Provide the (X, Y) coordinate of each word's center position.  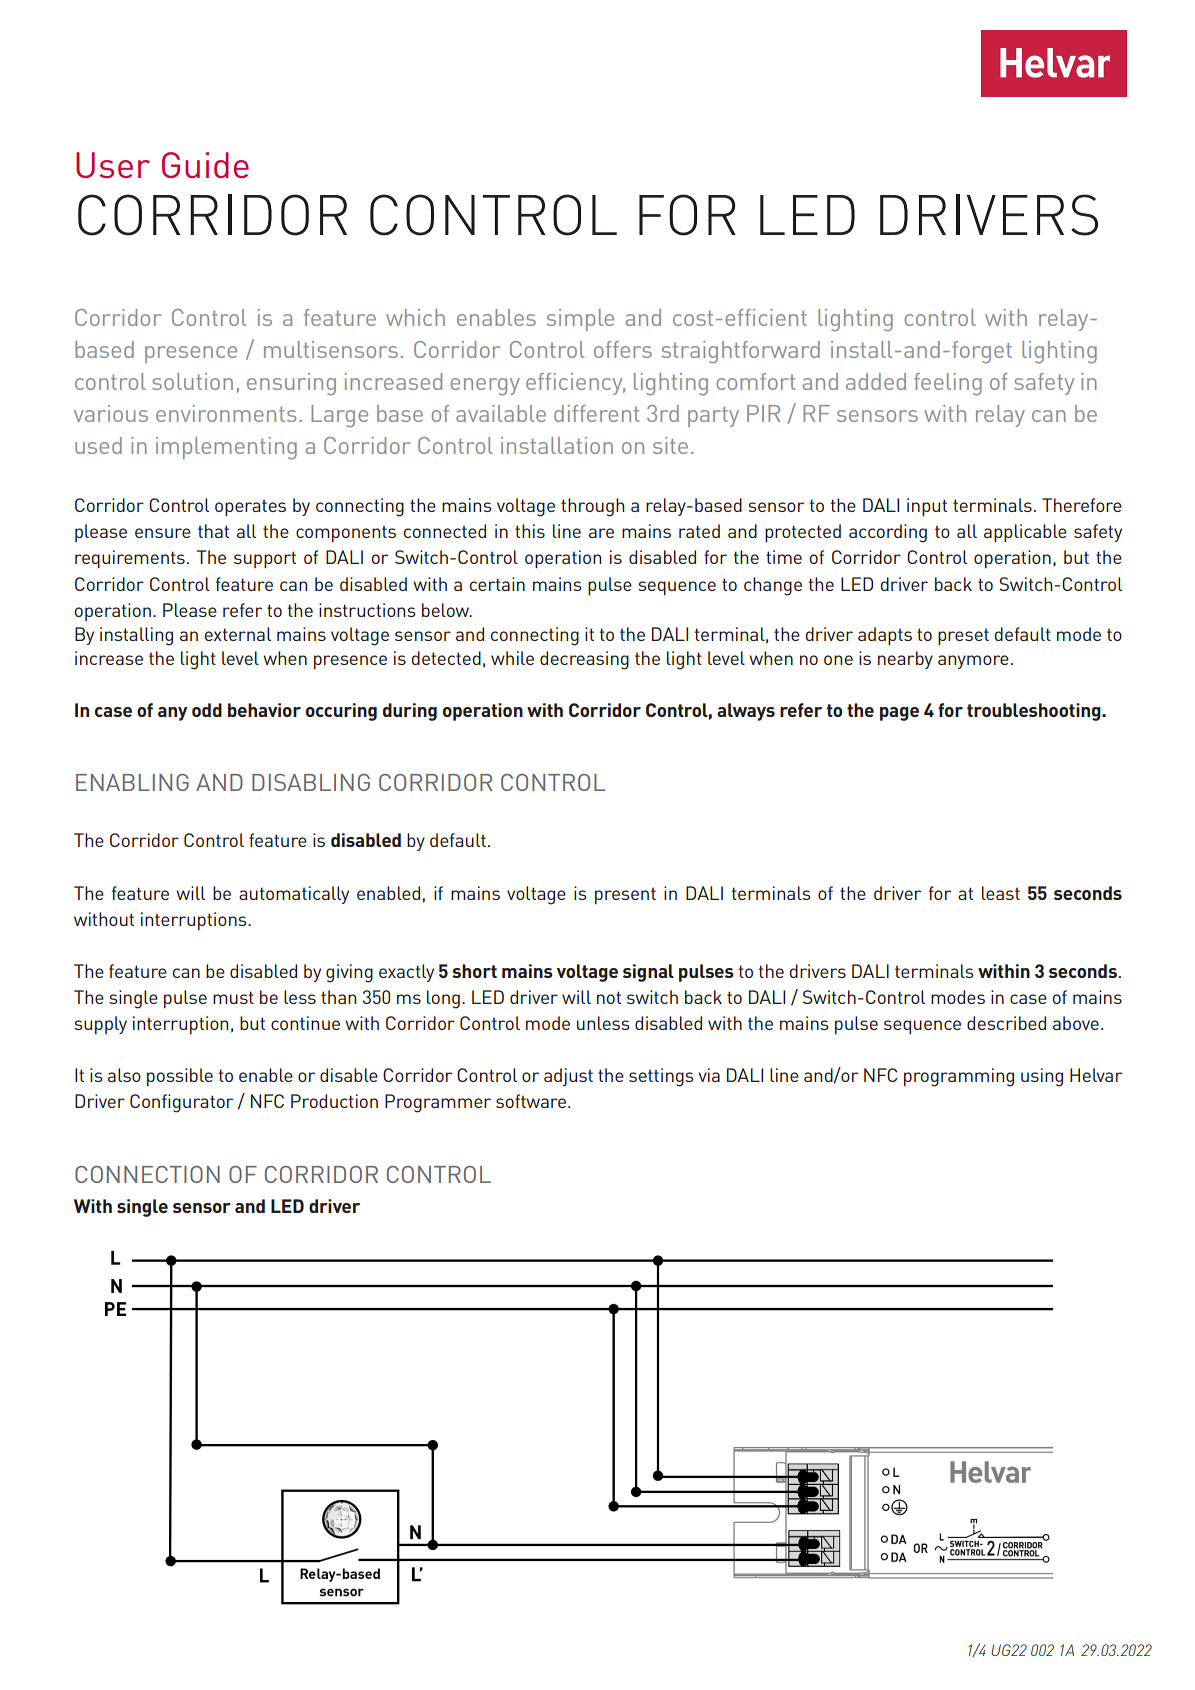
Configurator (181, 1103)
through (592, 507)
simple (580, 320)
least (1001, 893)
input (927, 507)
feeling (948, 384)
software (531, 1101)
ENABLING (132, 782)
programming (959, 1077)
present (625, 896)
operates (250, 508)
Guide (205, 165)
